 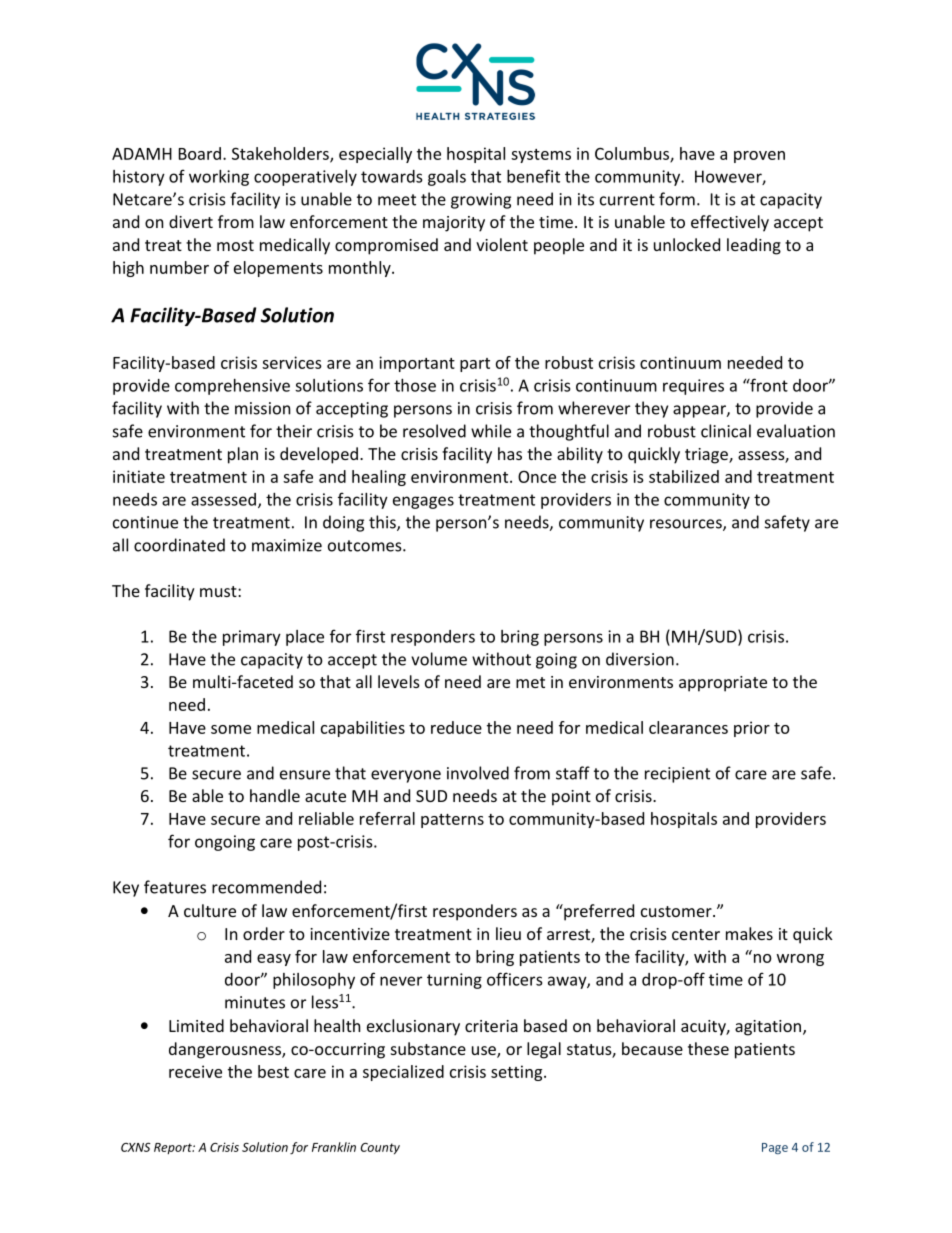 I want to click on goals, so click(x=447, y=178).
